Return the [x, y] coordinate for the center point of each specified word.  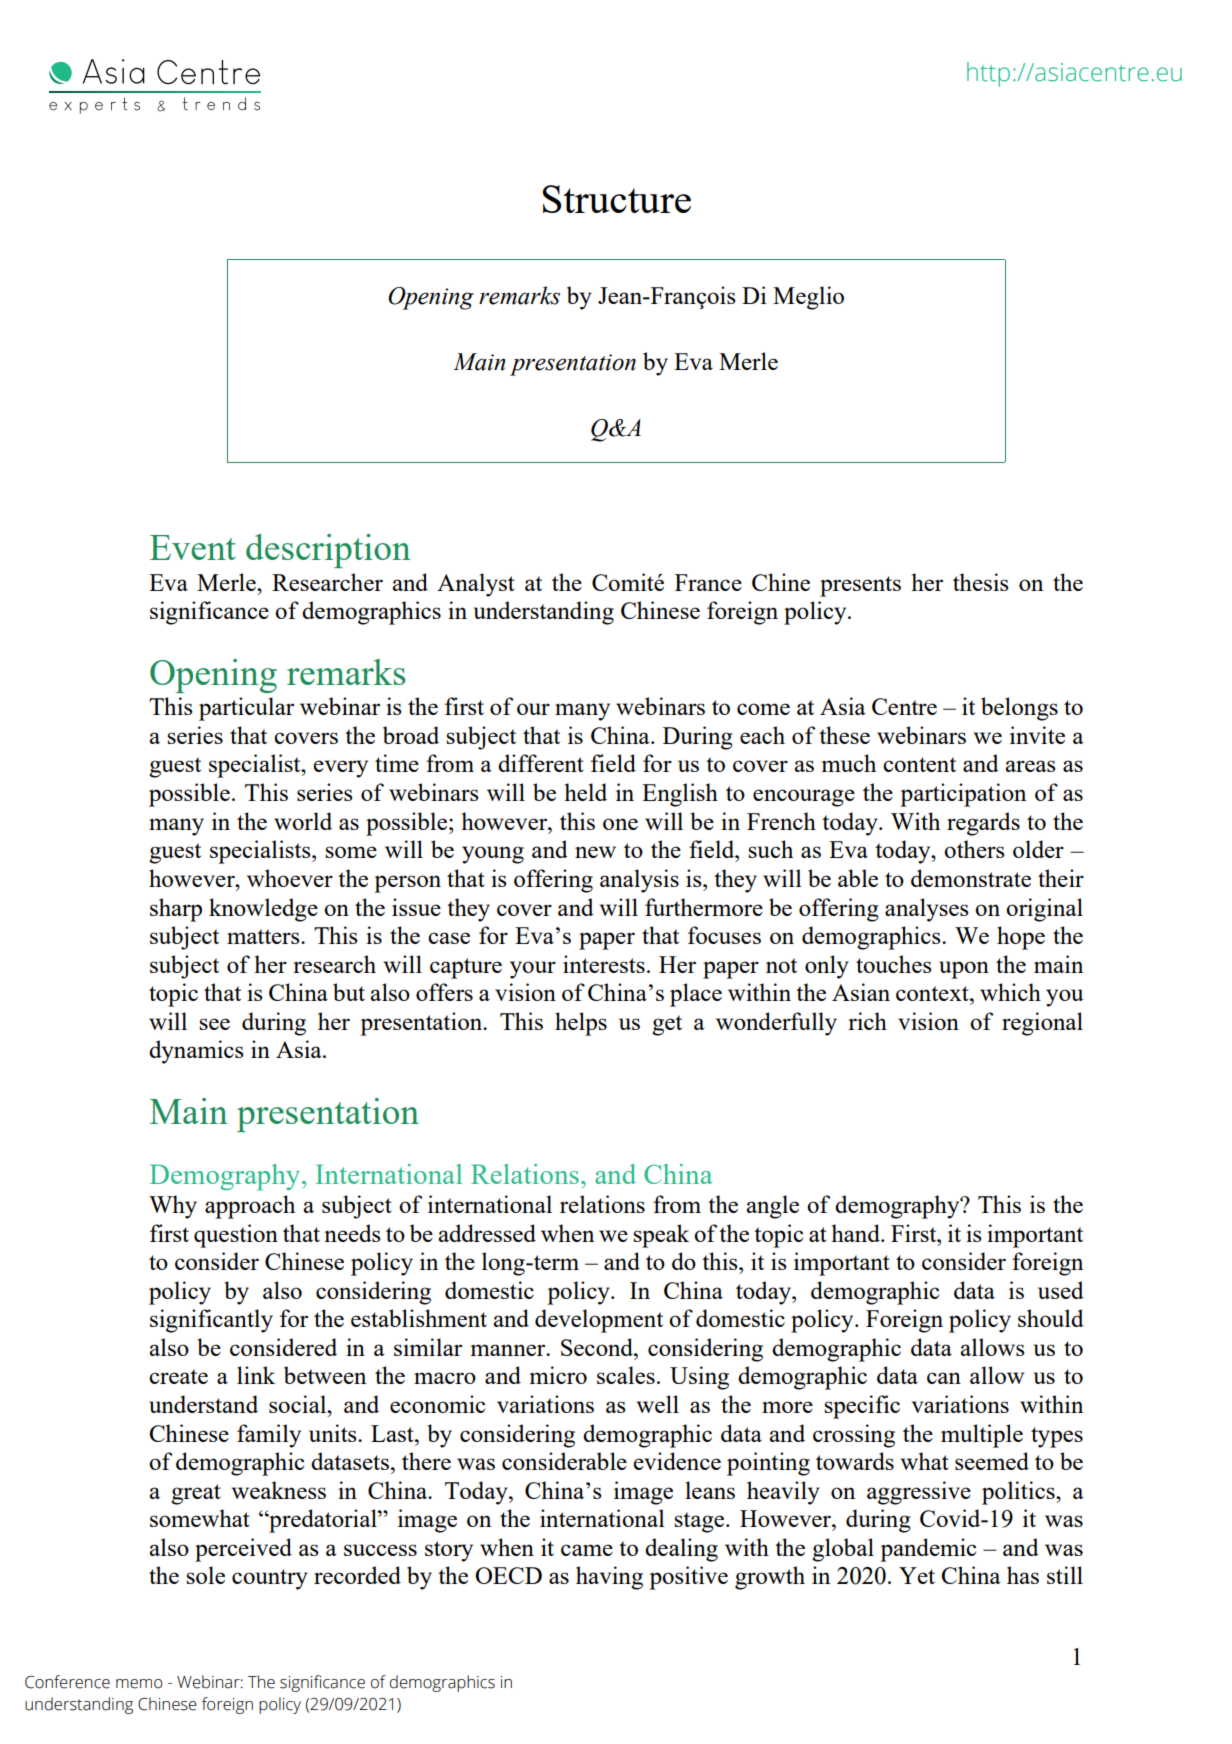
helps [581, 1024]
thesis [981, 582]
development [599, 1321]
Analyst [476, 585]
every [341, 769]
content [919, 764]
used [1061, 1290]
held [585, 792]
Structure [617, 199]
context [933, 993]
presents [860, 586]
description [328, 551]
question [236, 1236]
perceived [243, 1550]
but [349, 992]
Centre [904, 706]
